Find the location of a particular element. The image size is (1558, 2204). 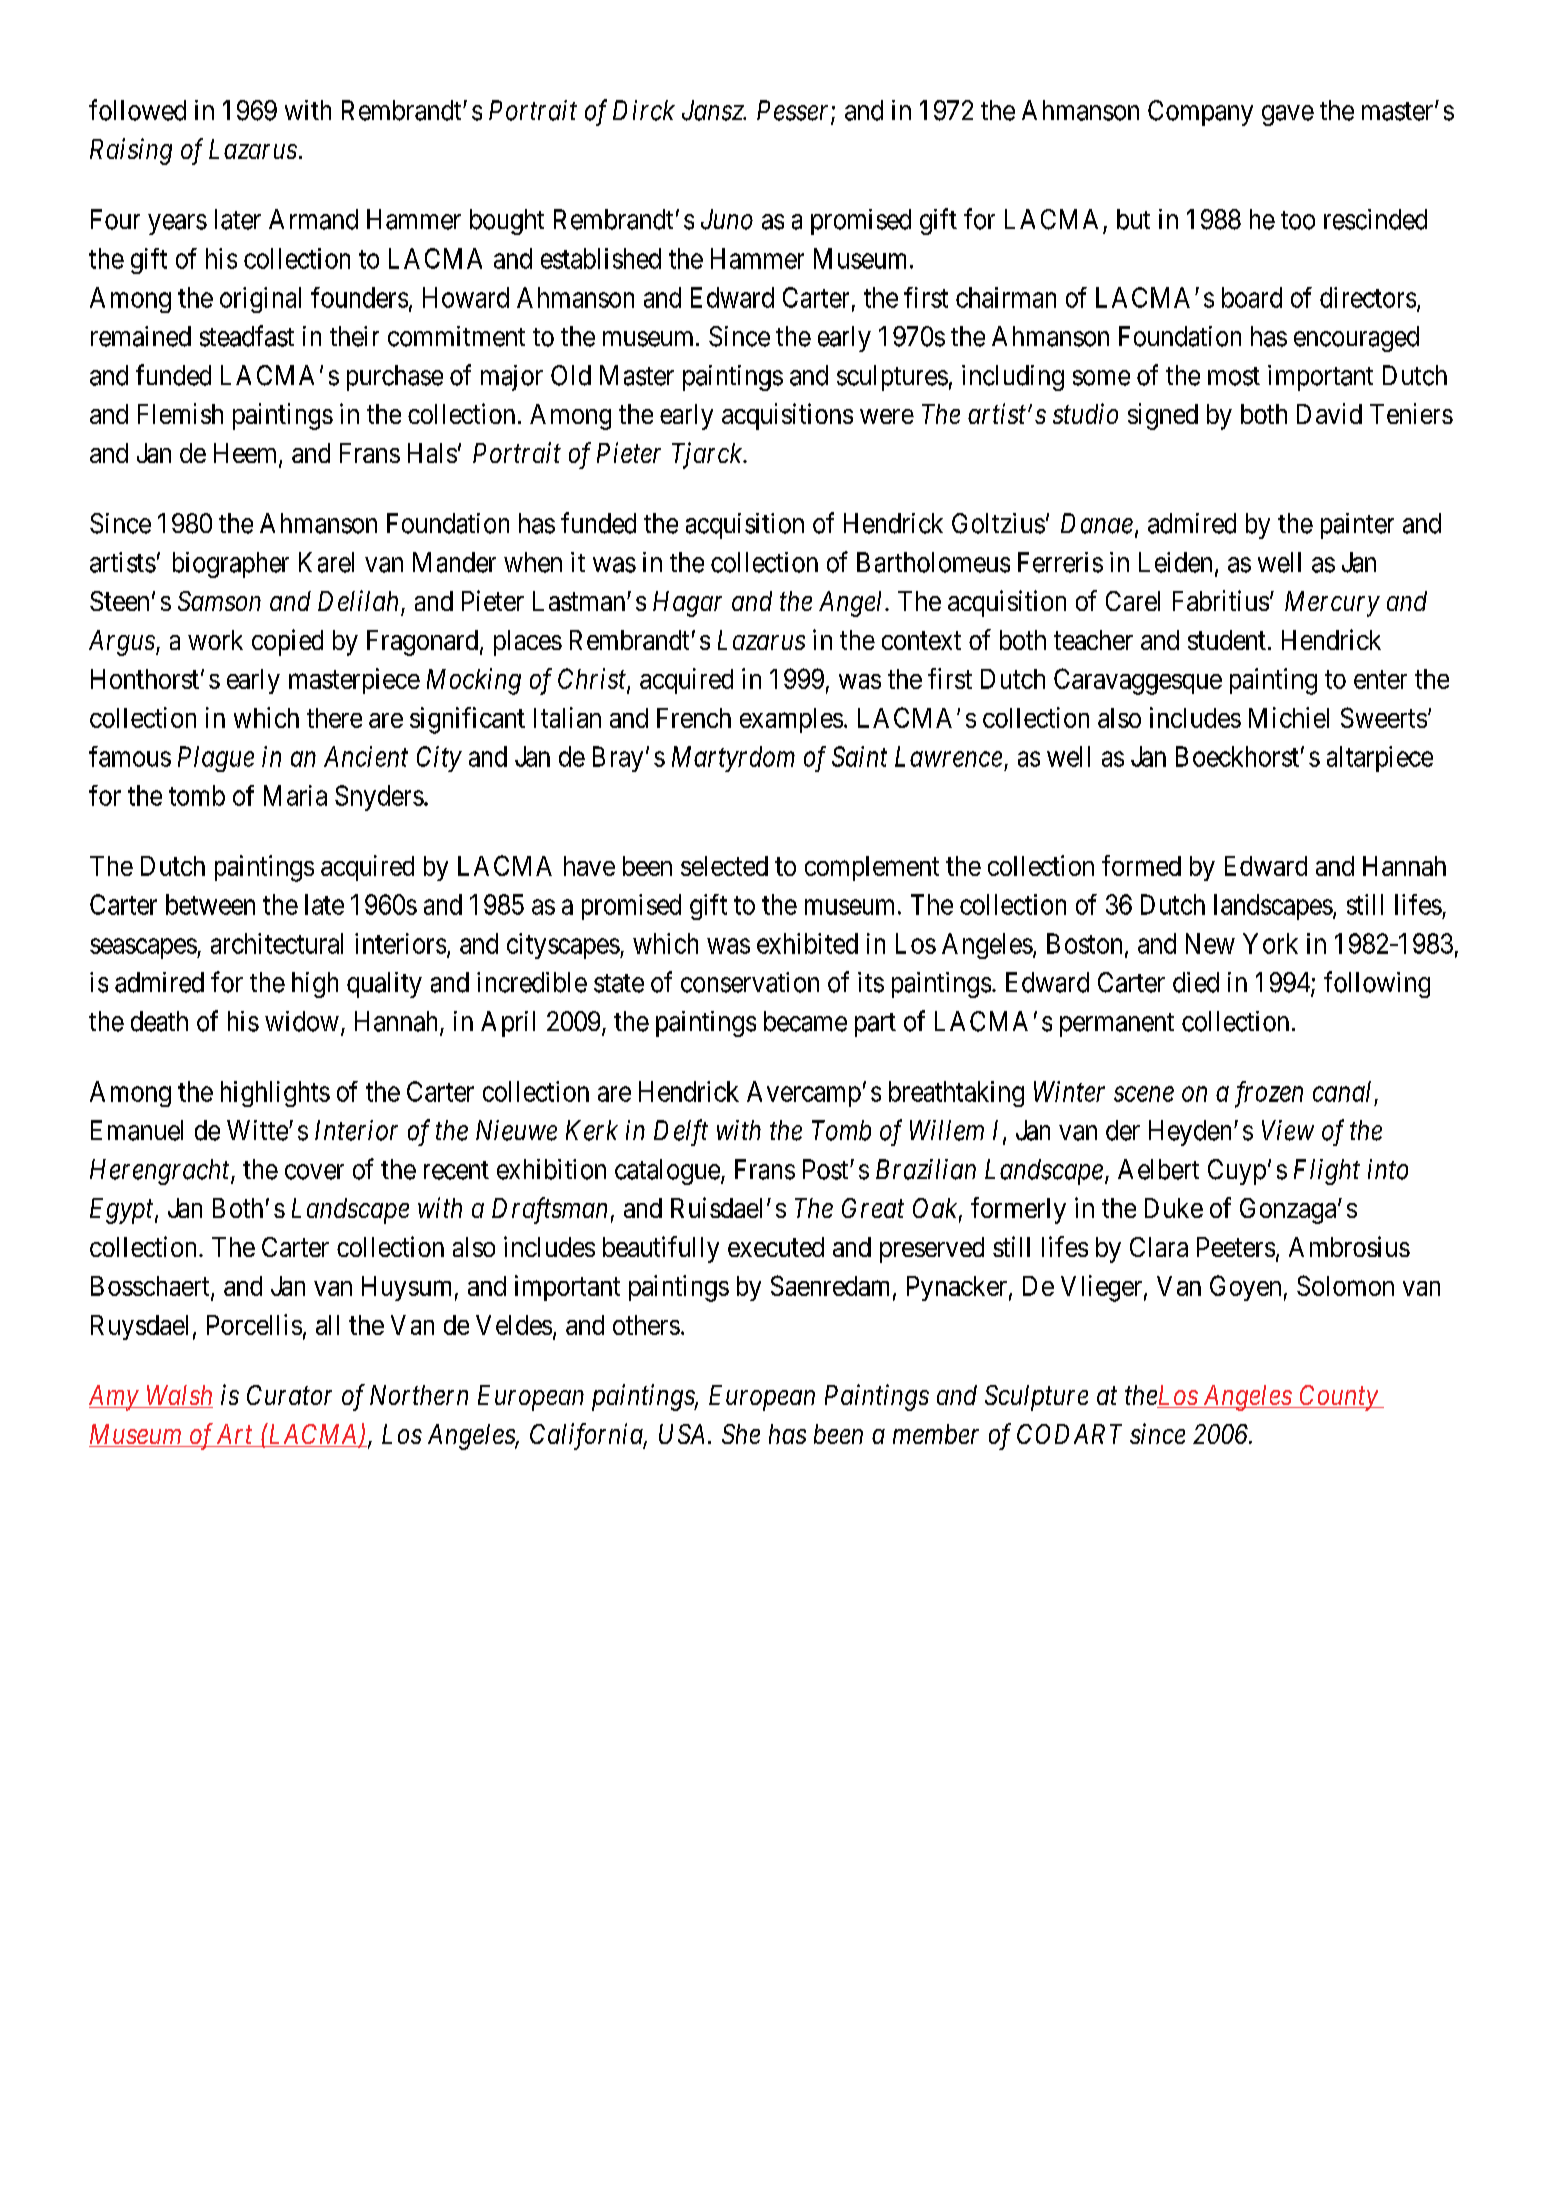

Juno is located at coordinates (727, 219).
